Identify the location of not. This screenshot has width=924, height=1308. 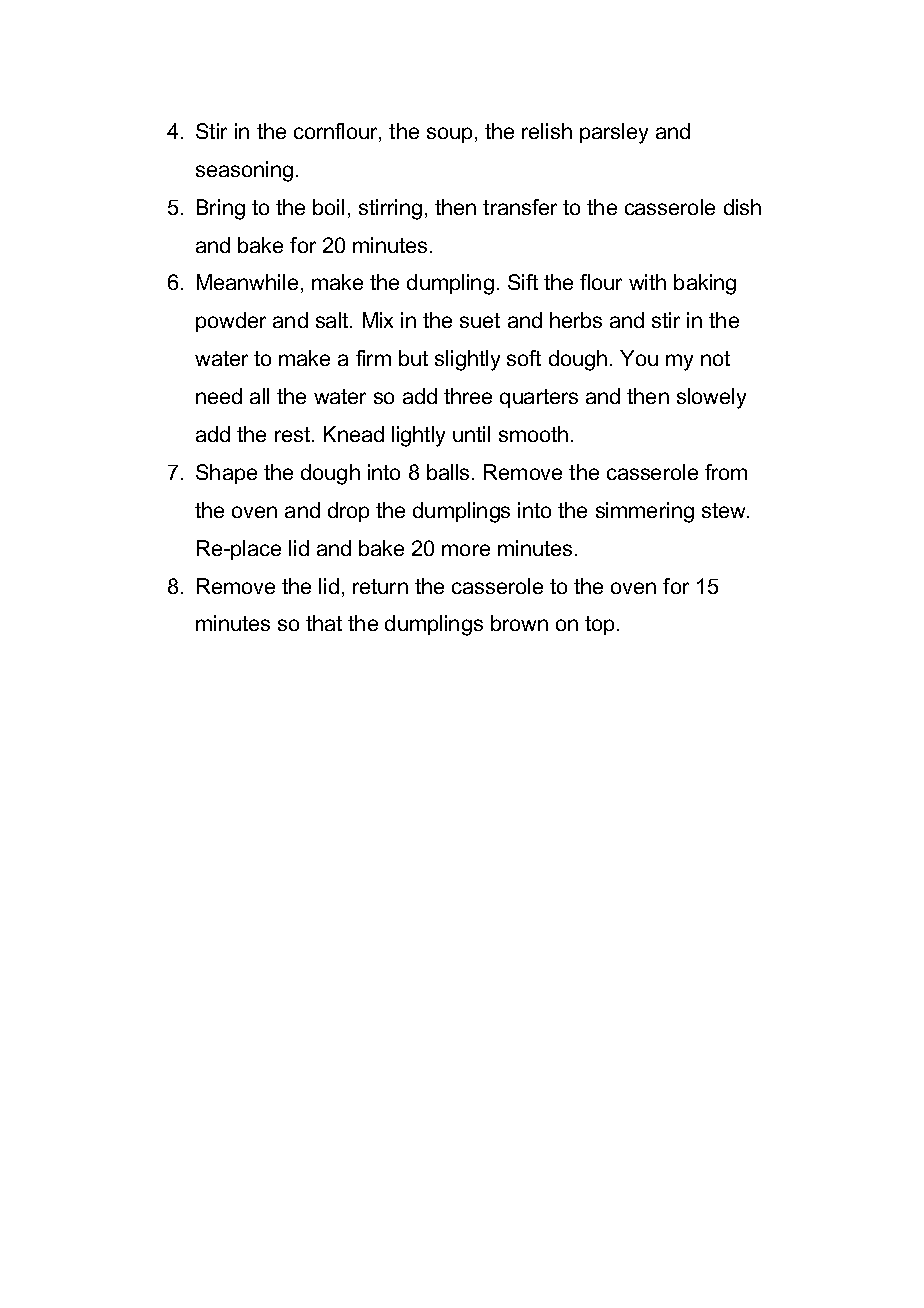
(715, 358).
